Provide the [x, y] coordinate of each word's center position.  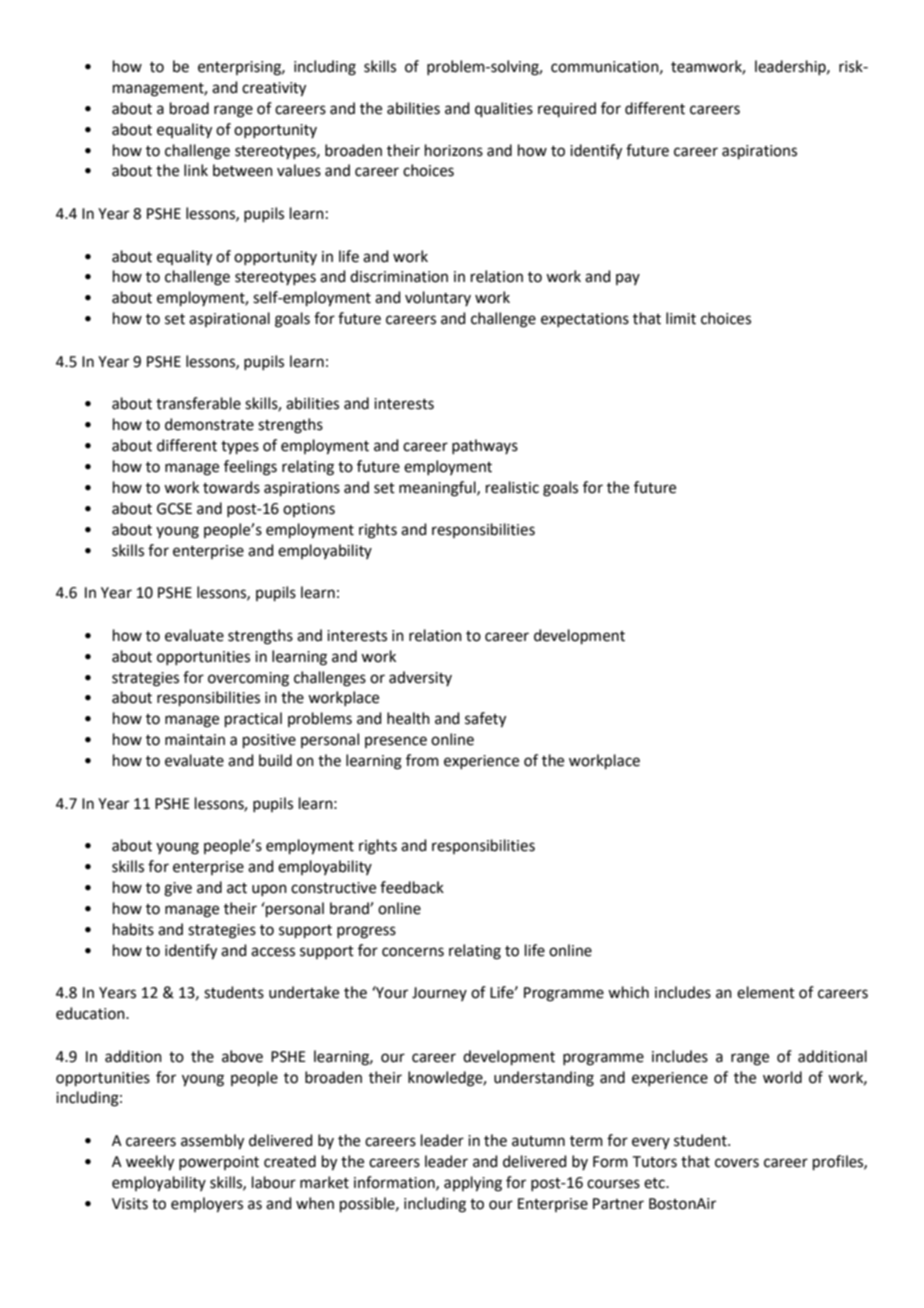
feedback [412, 887]
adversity [420, 678]
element [766, 992]
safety [485, 720]
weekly [150, 1163]
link [196, 170]
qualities [504, 109]
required [567, 109]
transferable [198, 403]
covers [737, 1163]
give [178, 889]
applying [473, 1184]
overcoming [248, 679]
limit [681, 318]
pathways [485, 446]
